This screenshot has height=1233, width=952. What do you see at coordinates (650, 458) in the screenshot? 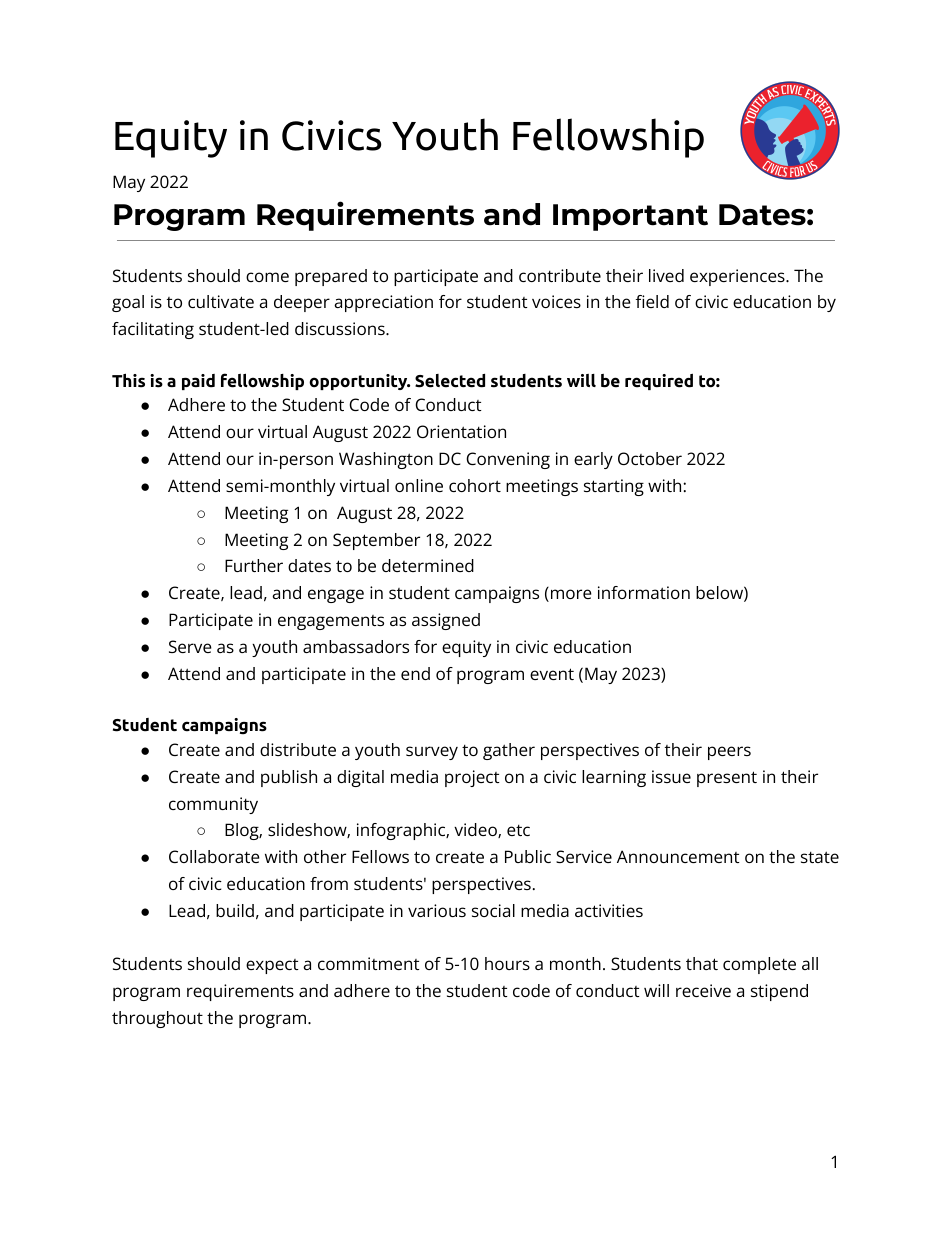
I see `October` at bounding box center [650, 458].
